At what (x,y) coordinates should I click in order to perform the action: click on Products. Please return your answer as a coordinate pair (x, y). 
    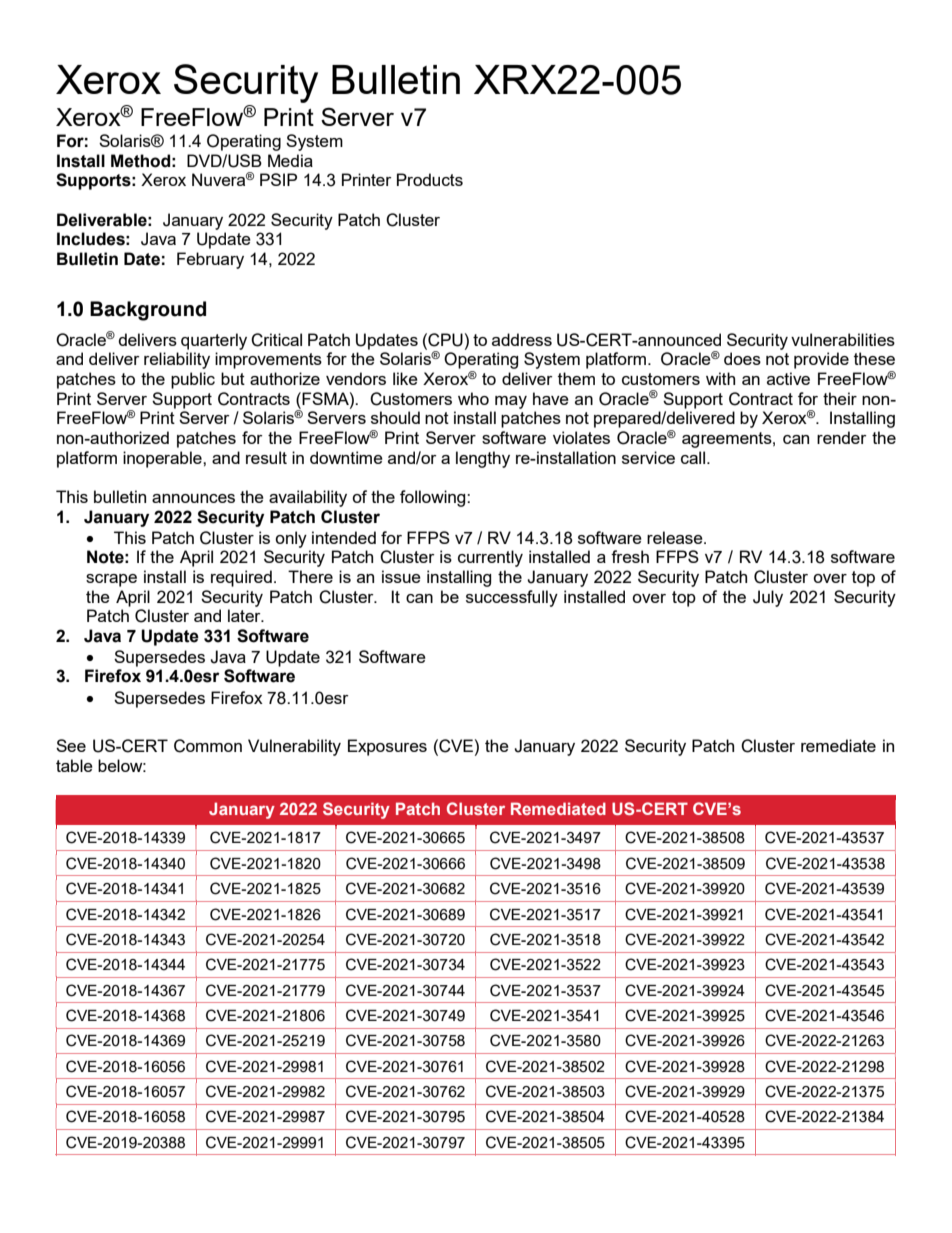
    Looking at the image, I should click on (430, 179).
